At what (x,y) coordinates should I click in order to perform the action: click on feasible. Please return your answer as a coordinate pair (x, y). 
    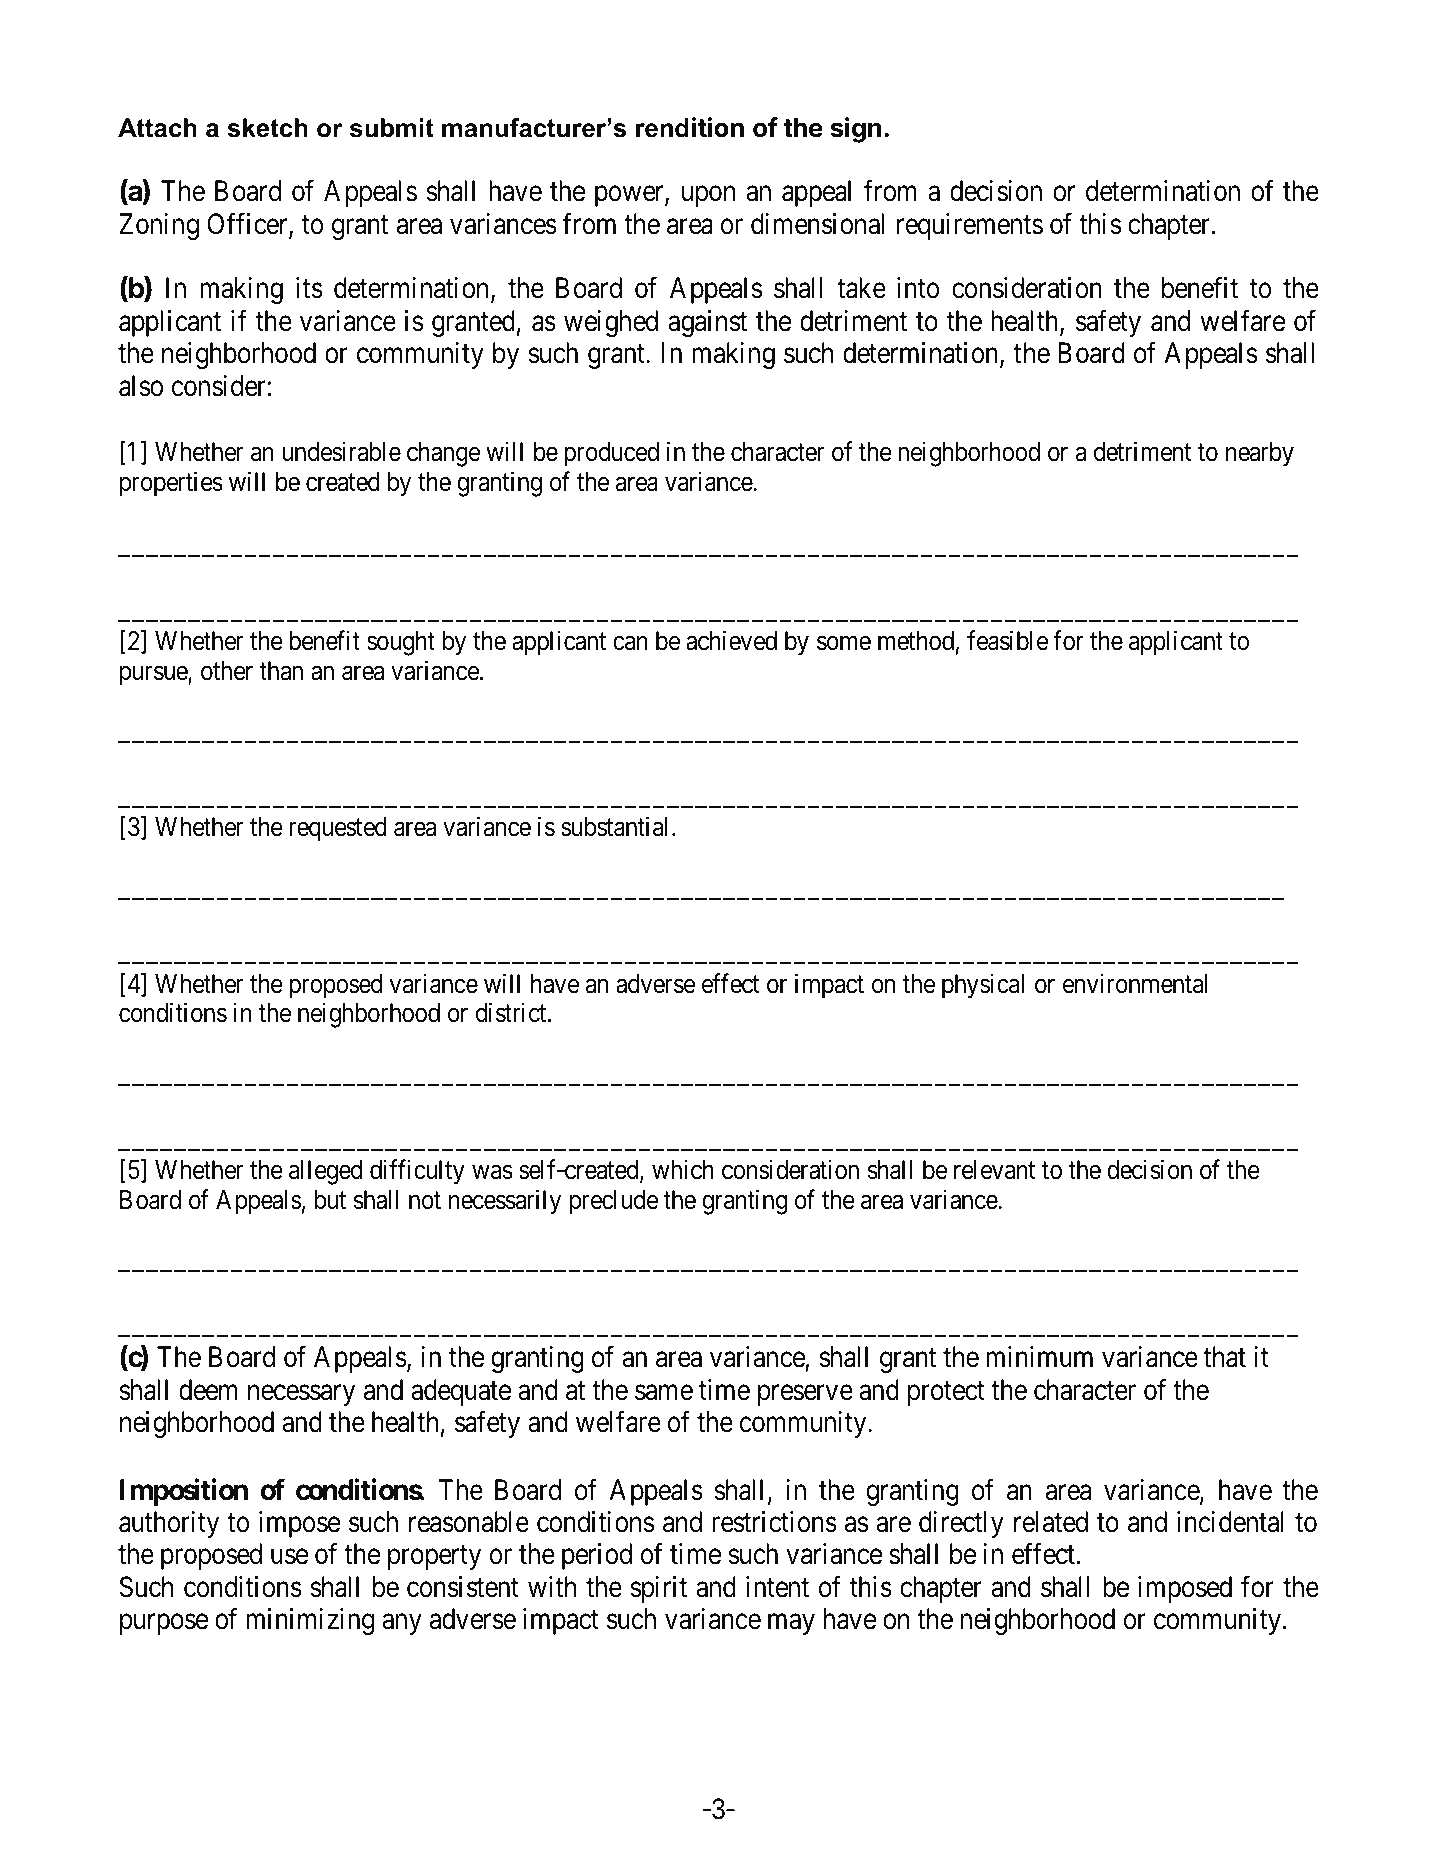
    Looking at the image, I should click on (1007, 640).
